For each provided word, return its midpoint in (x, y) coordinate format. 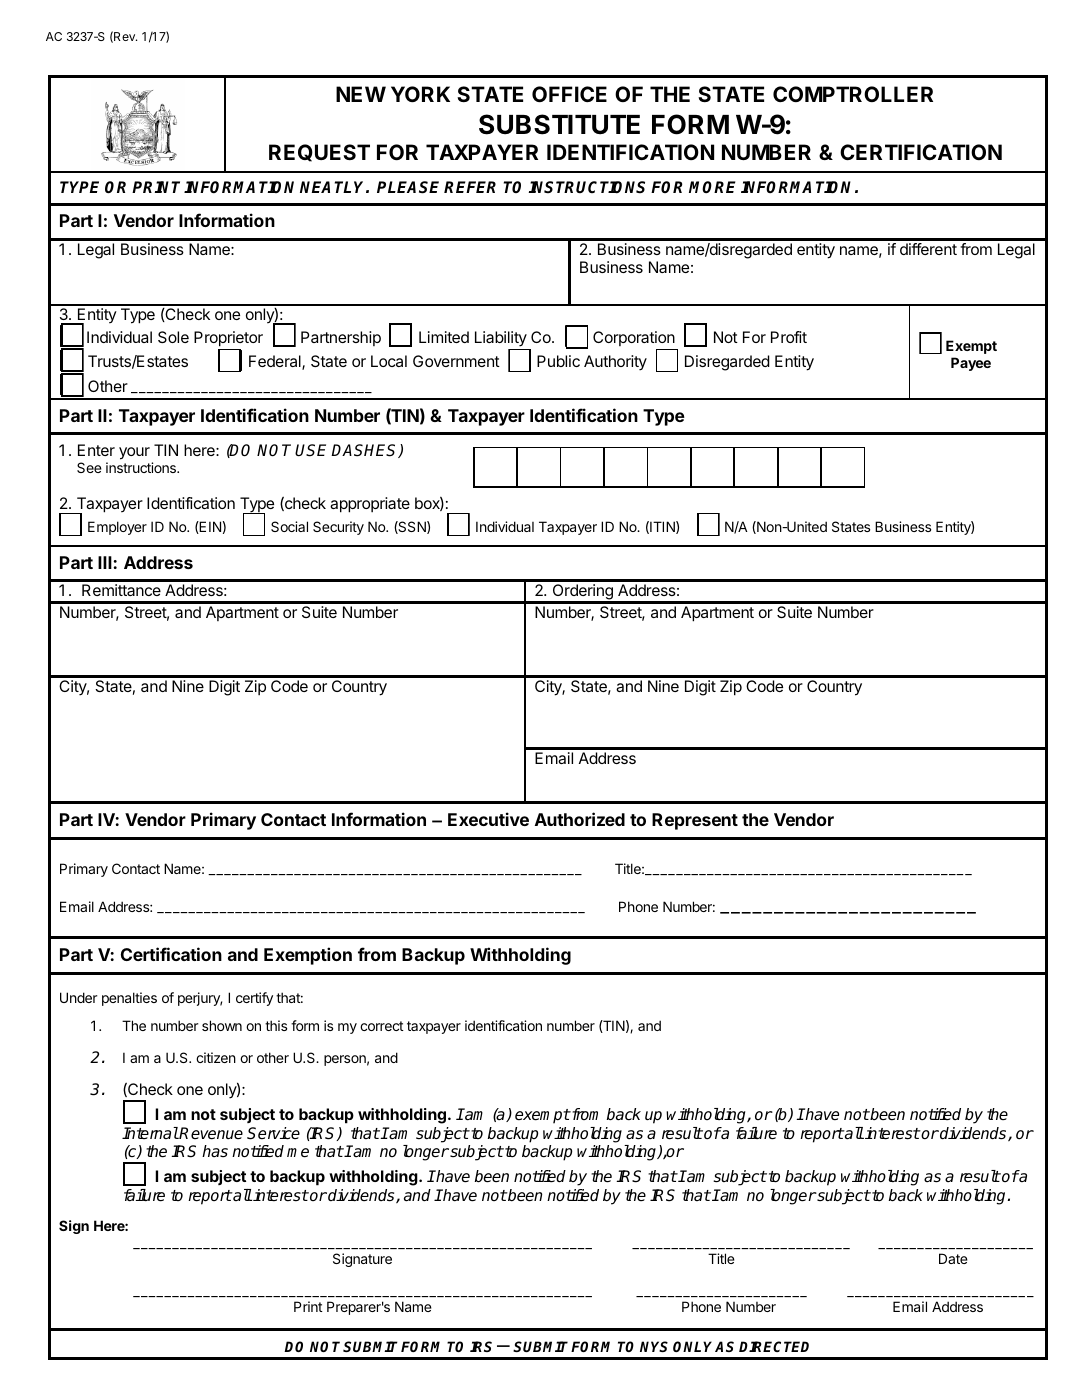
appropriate (370, 505)
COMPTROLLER (853, 94)
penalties (129, 999)
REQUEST (319, 153)
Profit (789, 337)
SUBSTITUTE (559, 124)
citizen (216, 1057)
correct (382, 1026)
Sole (173, 337)
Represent (695, 821)
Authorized (580, 819)
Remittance (121, 590)
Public (558, 361)
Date (953, 1258)
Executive (488, 819)
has (215, 1151)
